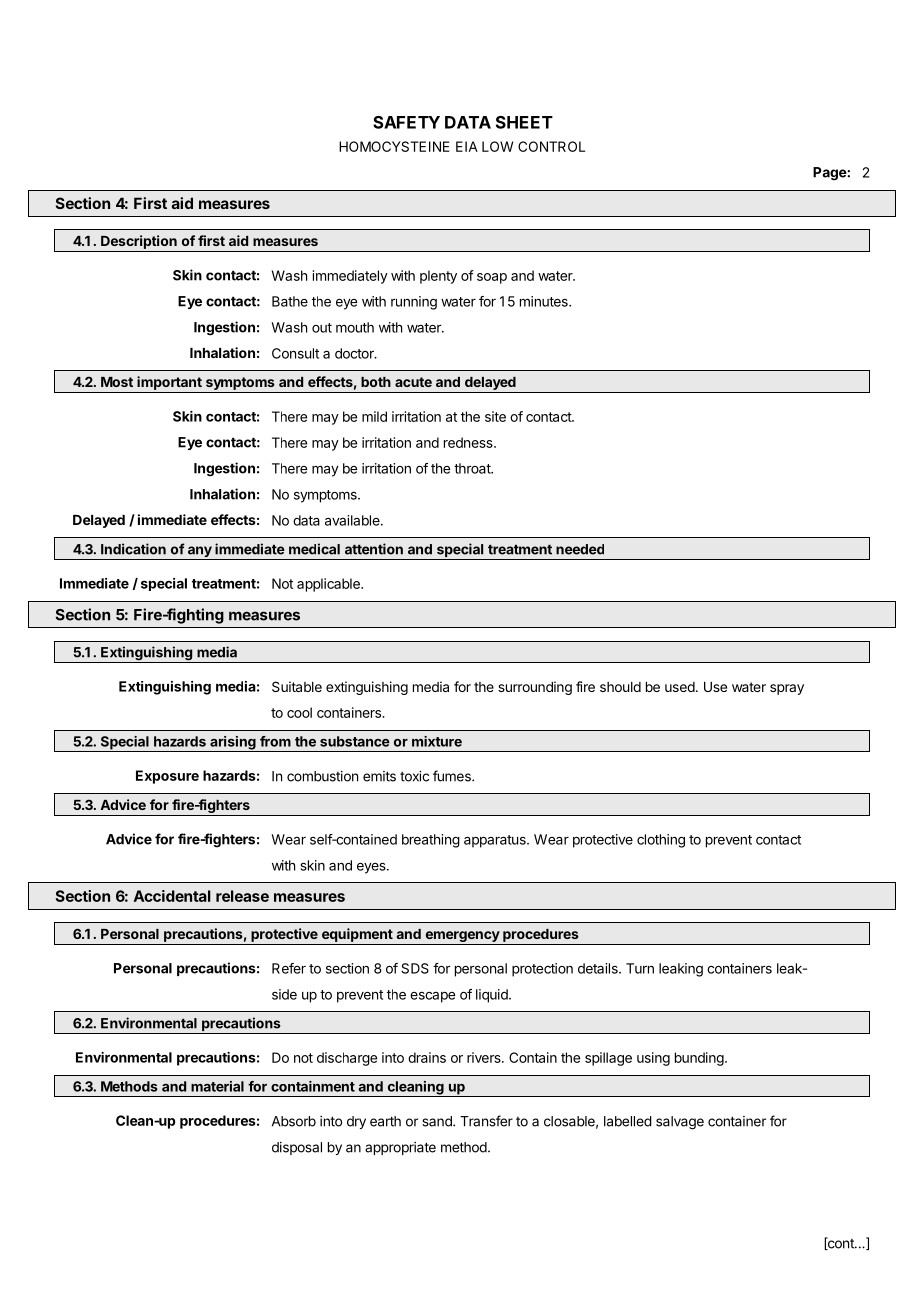 The width and height of the screenshot is (924, 1308). Describe the element at coordinates (172, 896) in the screenshot. I see `Accidental` at that location.
